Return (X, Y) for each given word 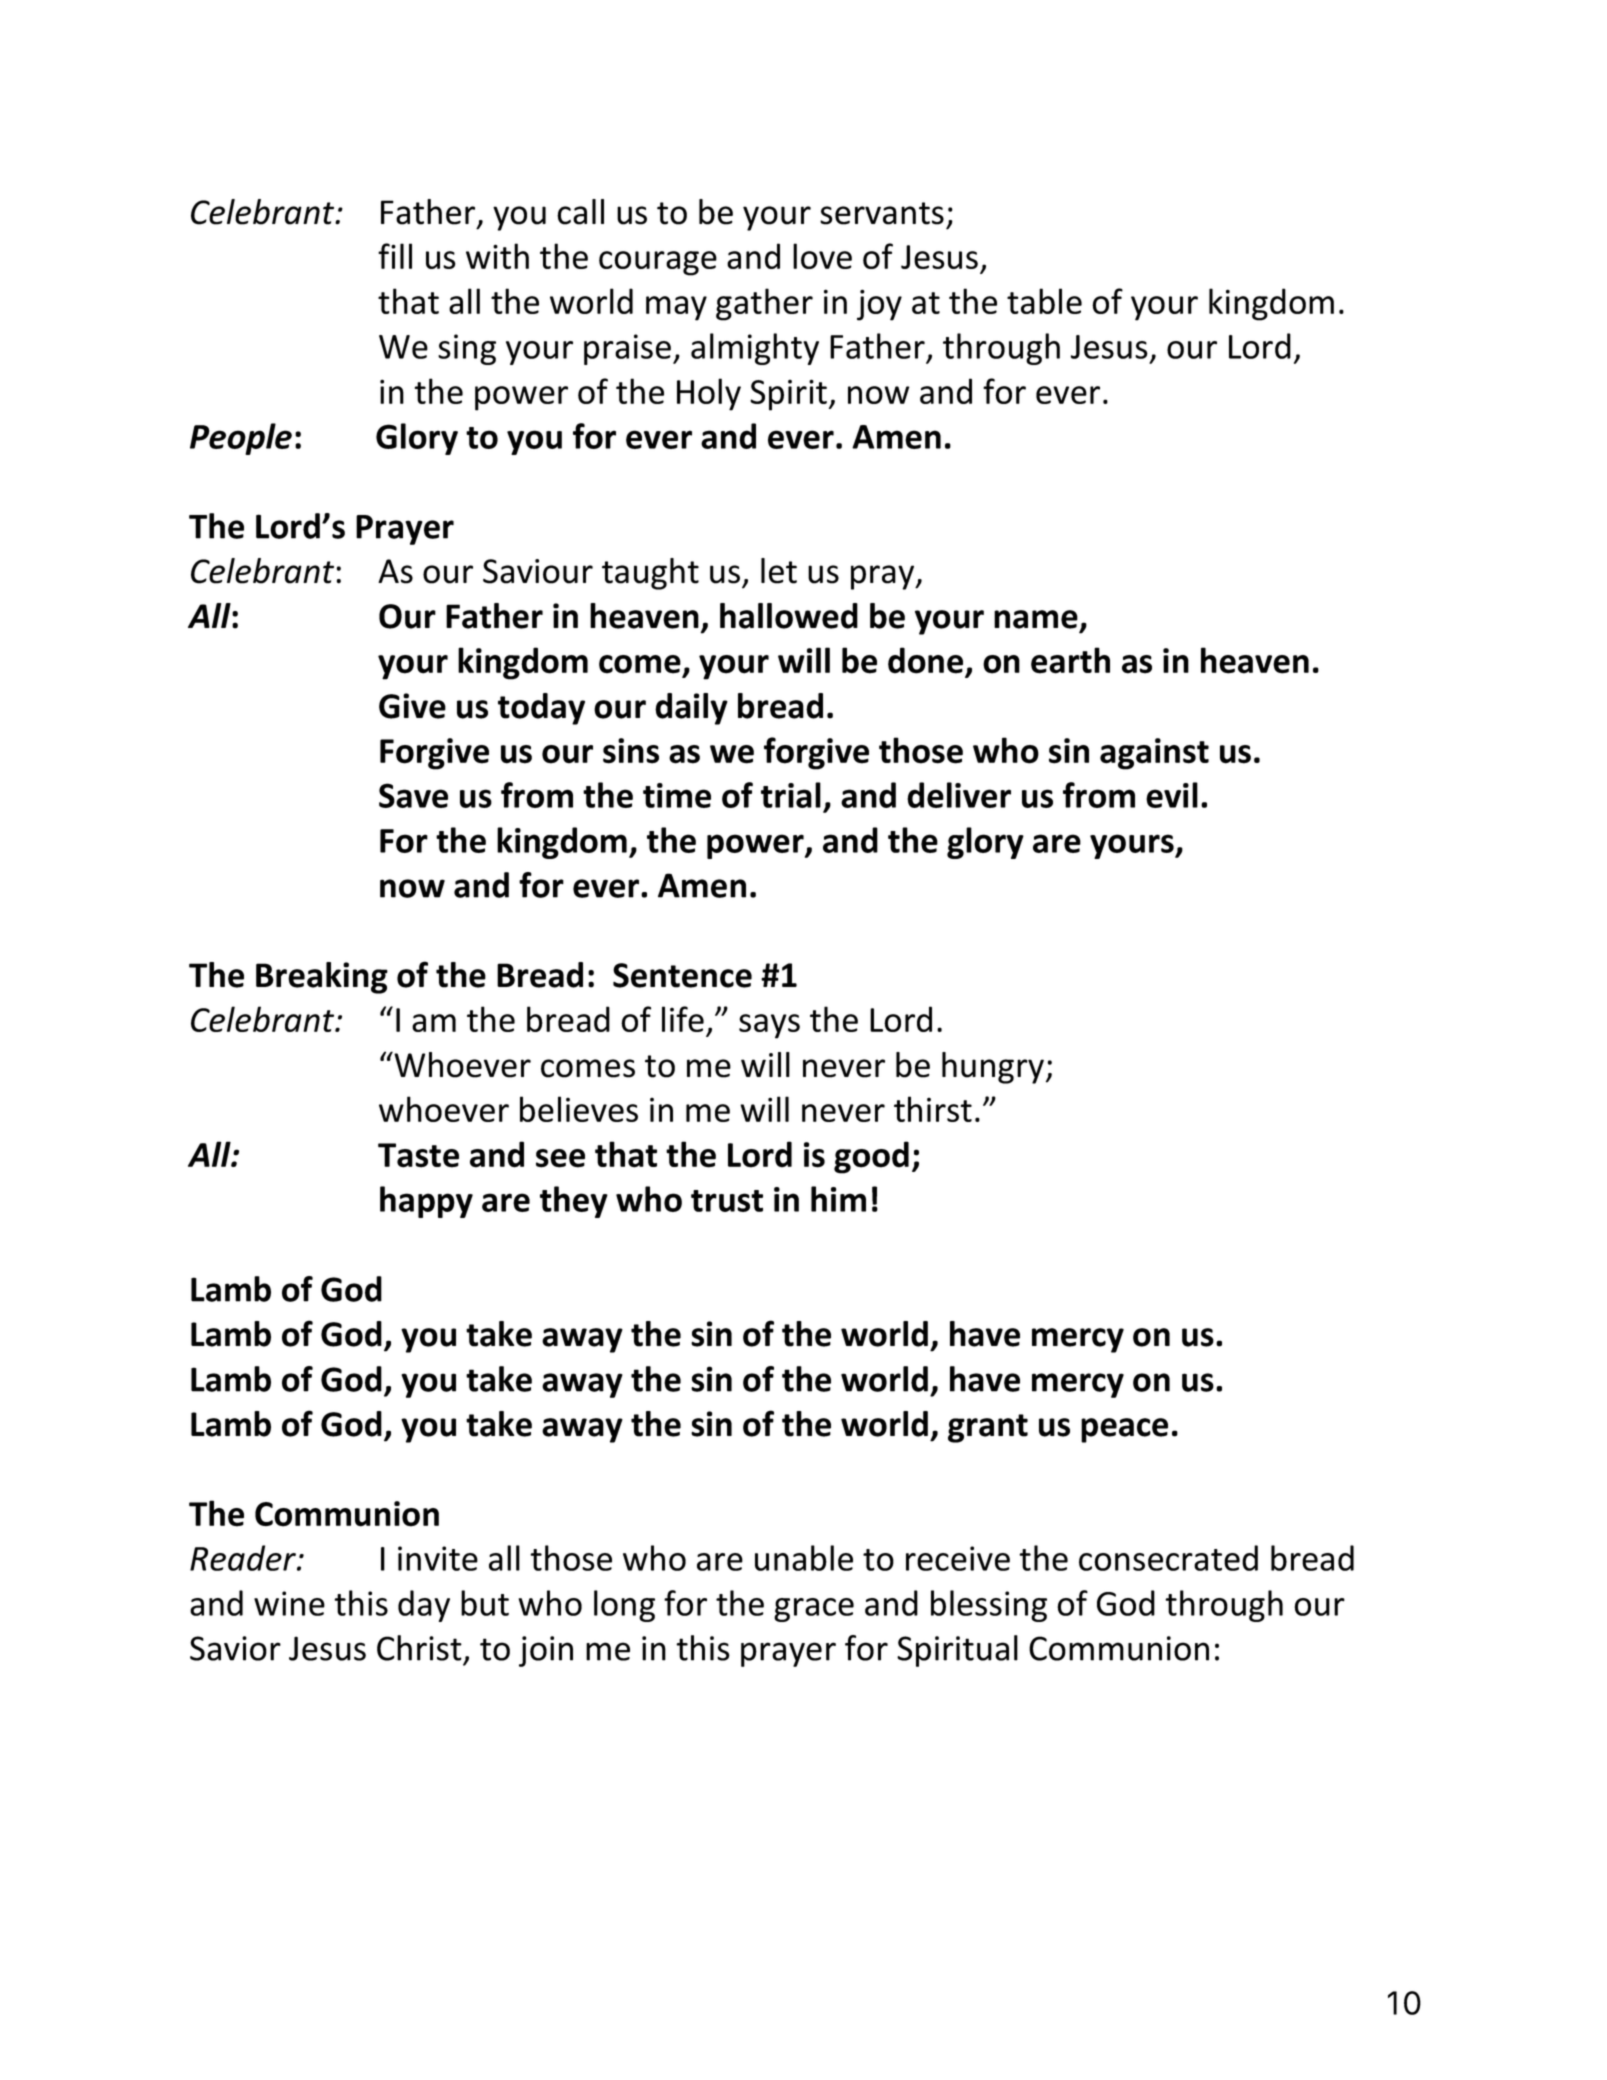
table (1044, 301)
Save (413, 795)
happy (426, 1202)
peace (1124, 1430)
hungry (993, 1068)
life (683, 1019)
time (677, 795)
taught (650, 574)
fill (395, 256)
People (241, 439)
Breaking (322, 978)
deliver (959, 795)
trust (727, 1201)
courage (658, 263)
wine (289, 1603)
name (1036, 619)
